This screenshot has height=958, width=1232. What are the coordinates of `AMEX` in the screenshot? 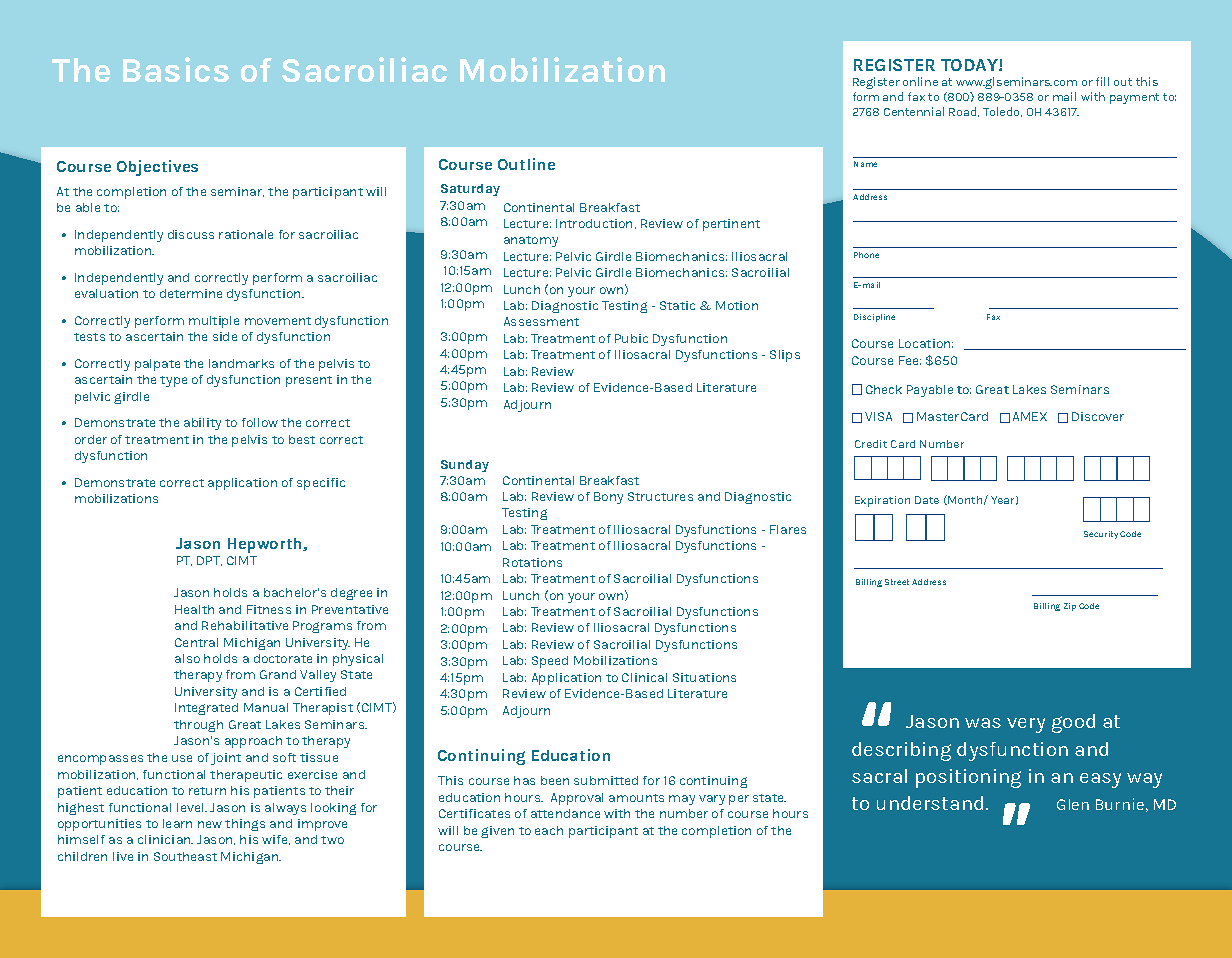 It's located at (1030, 416).
